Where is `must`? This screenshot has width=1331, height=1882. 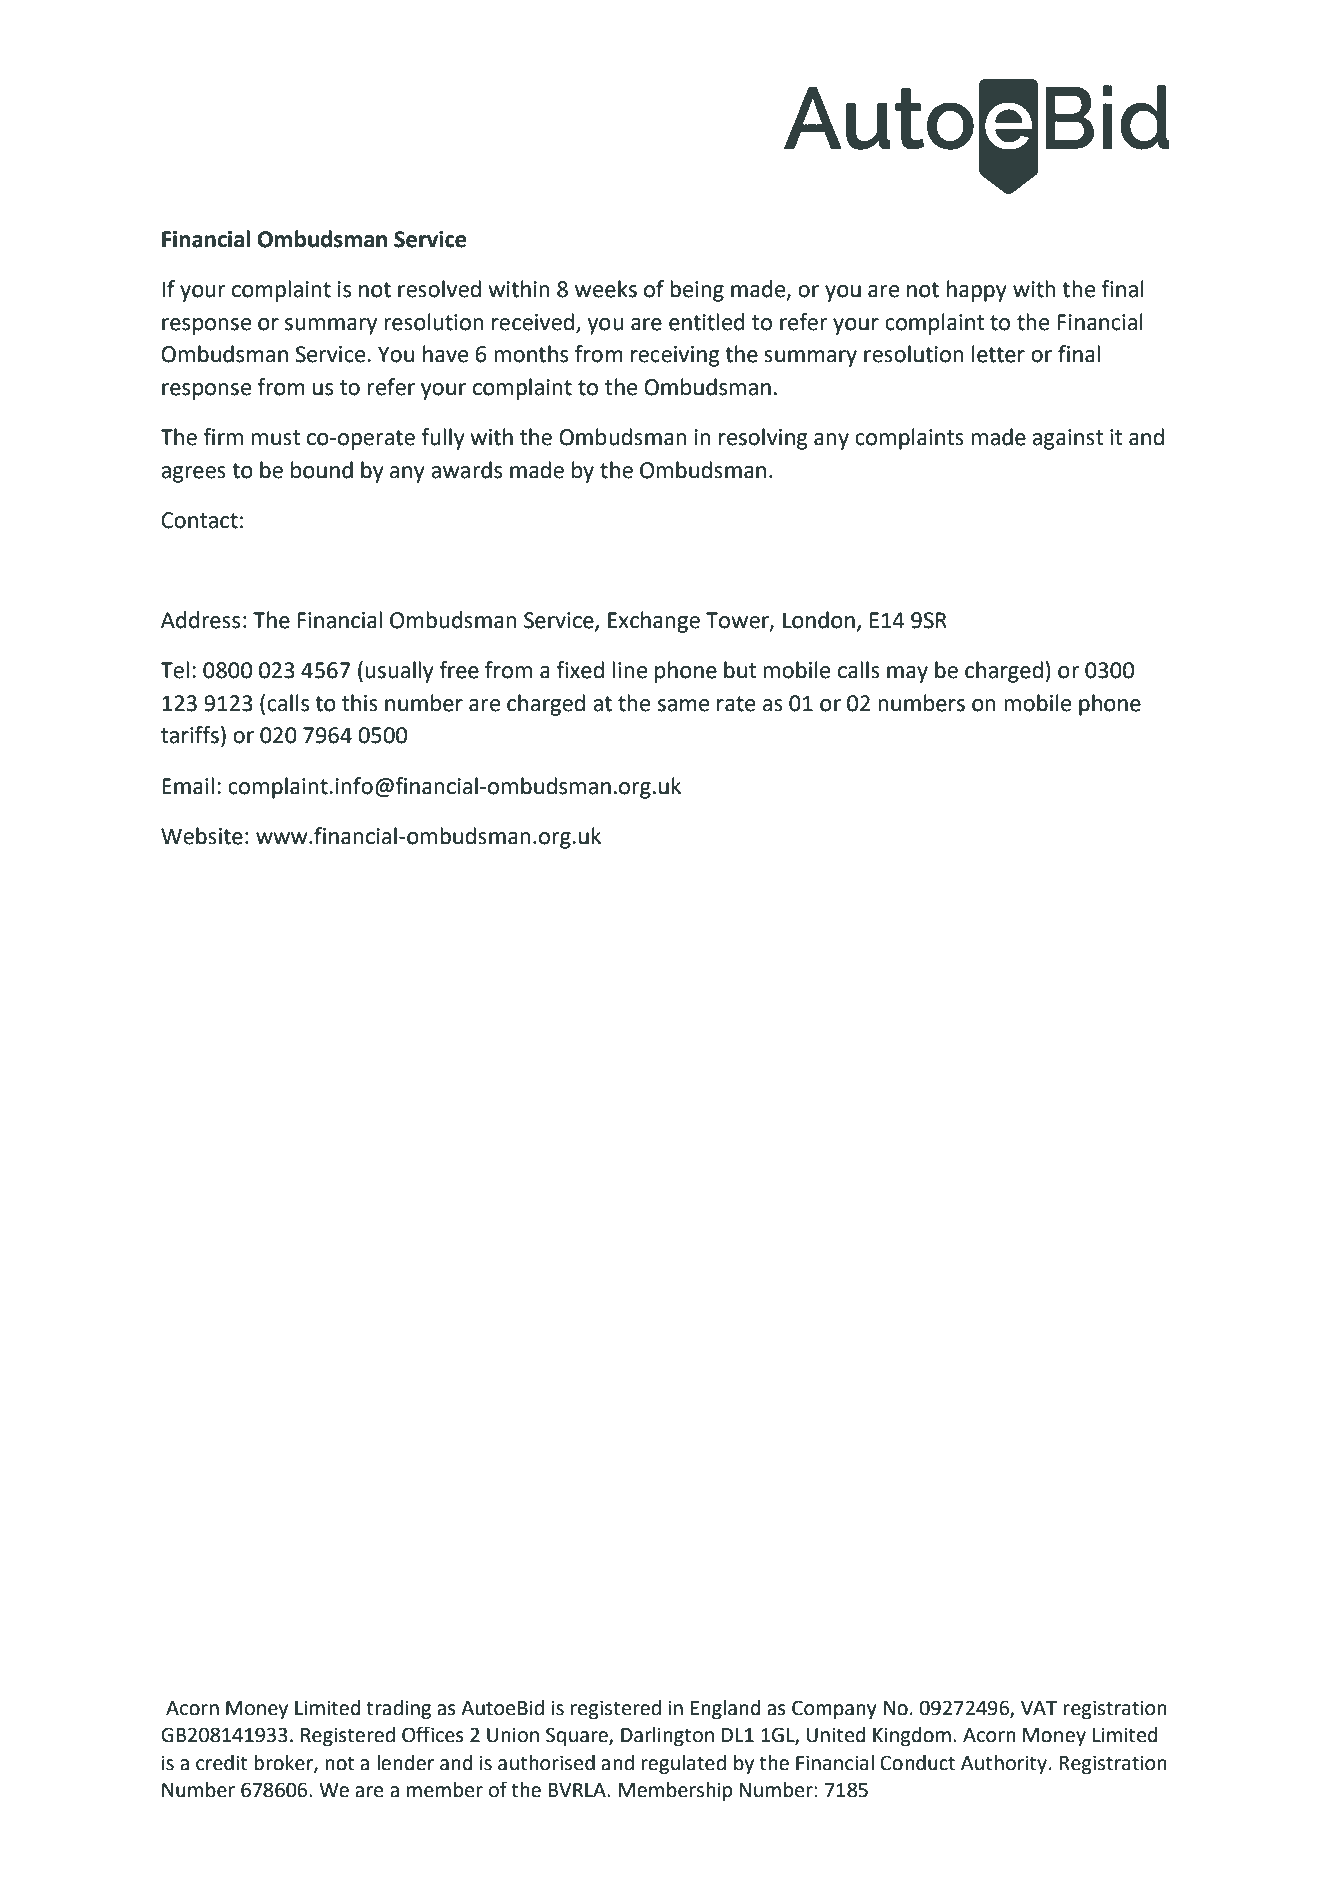
must is located at coordinates (276, 438).
